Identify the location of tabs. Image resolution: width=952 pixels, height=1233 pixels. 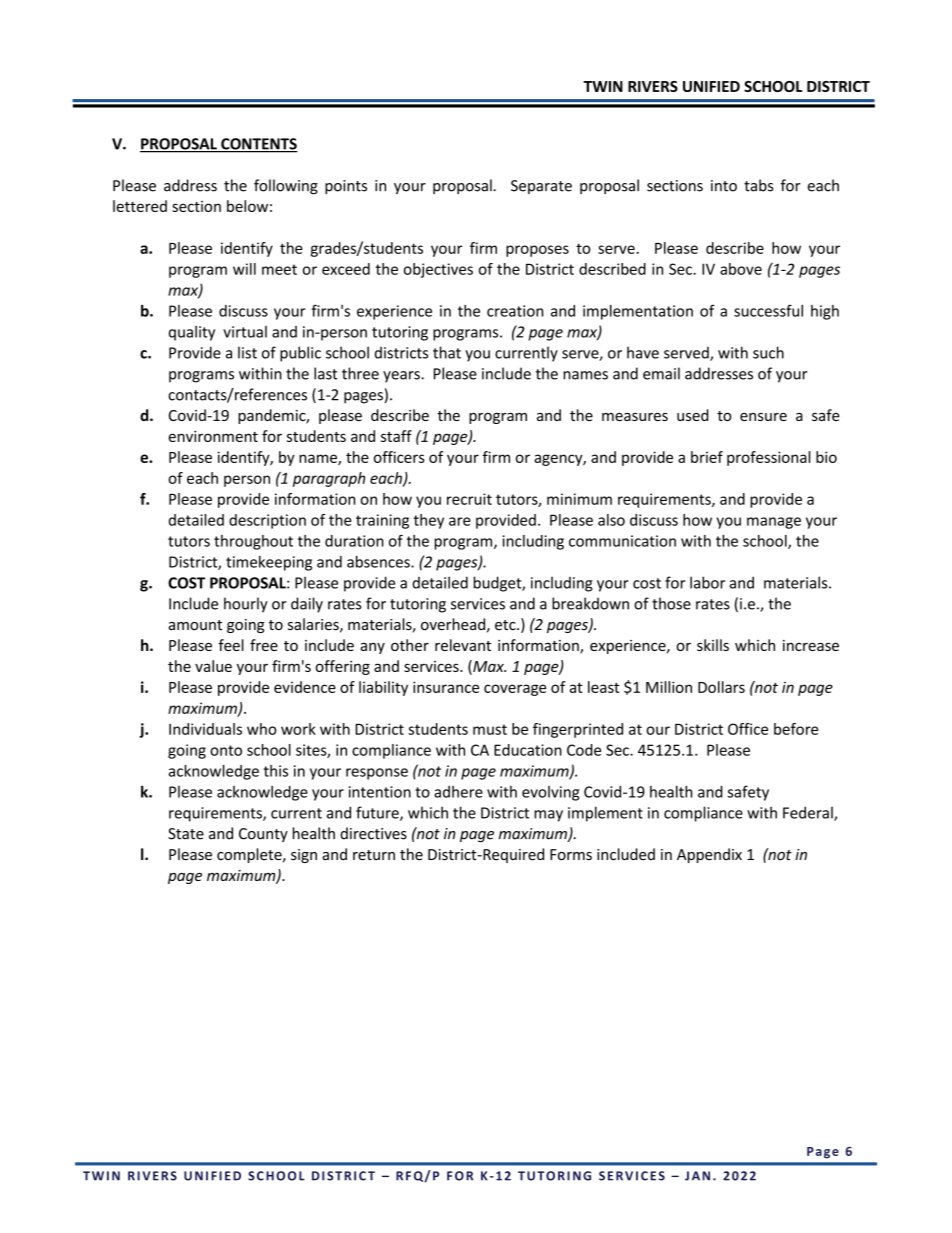
(758, 185).
